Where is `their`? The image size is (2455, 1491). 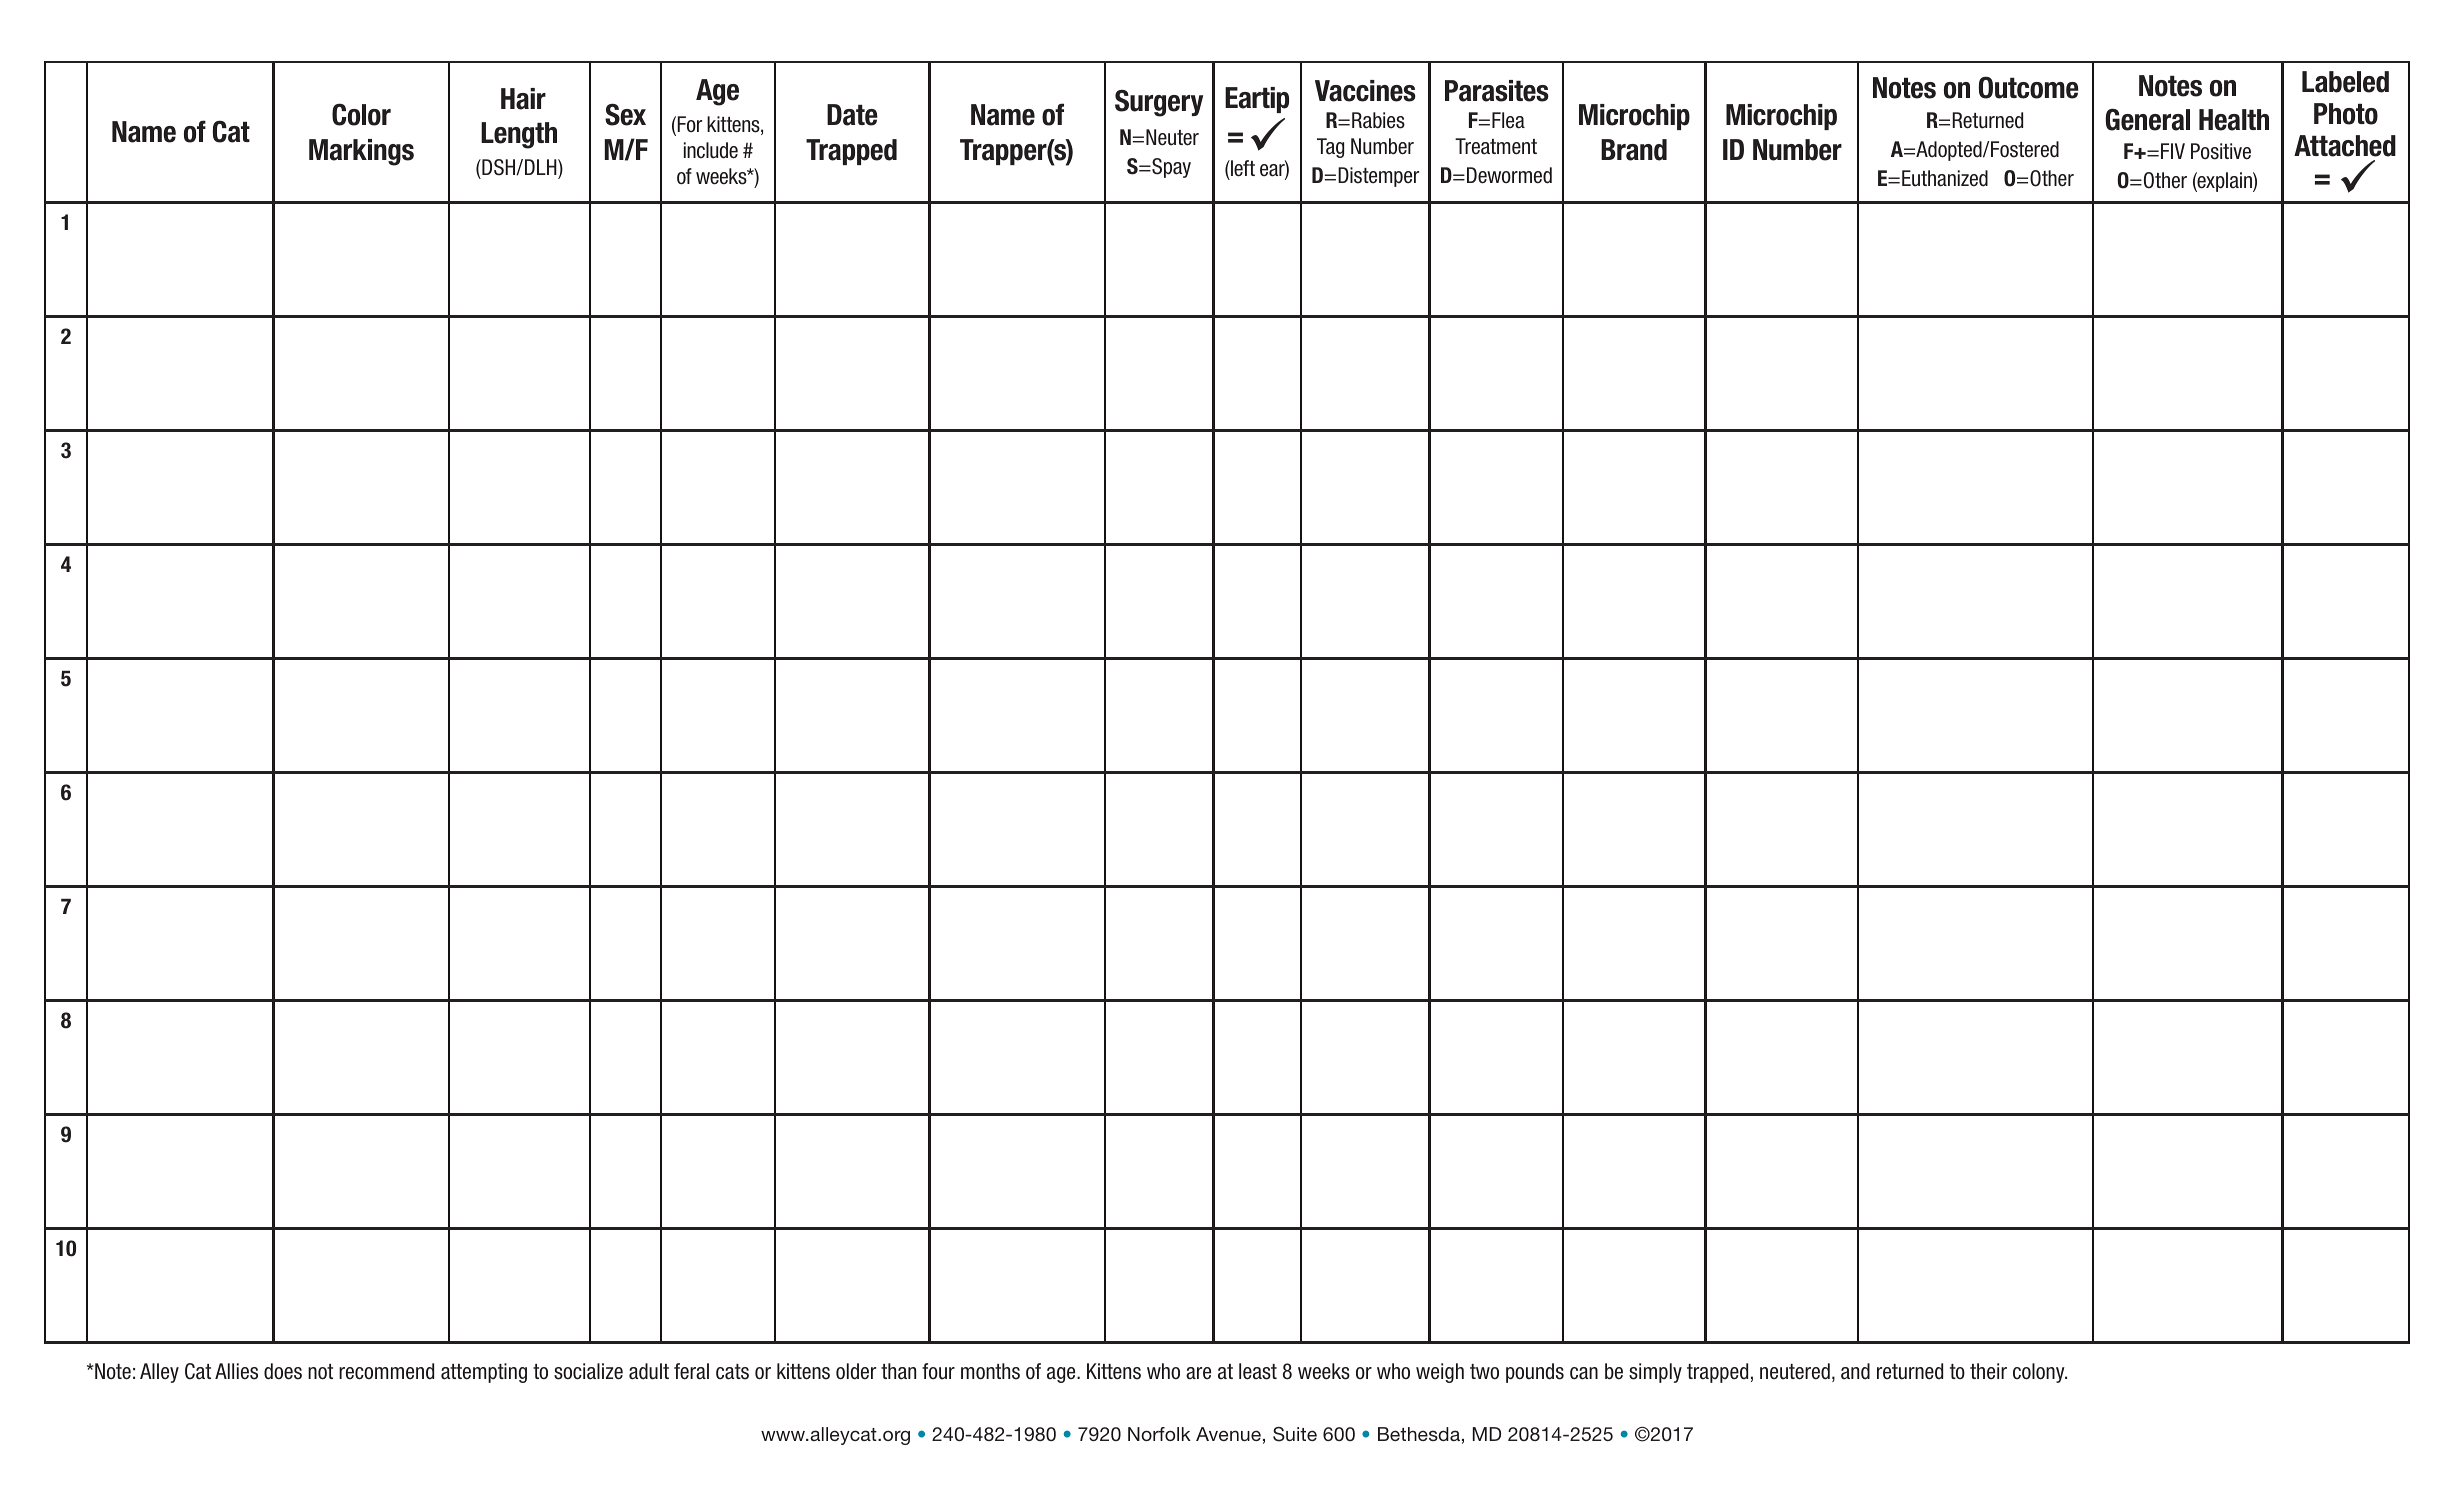 their is located at coordinates (1988, 1371).
